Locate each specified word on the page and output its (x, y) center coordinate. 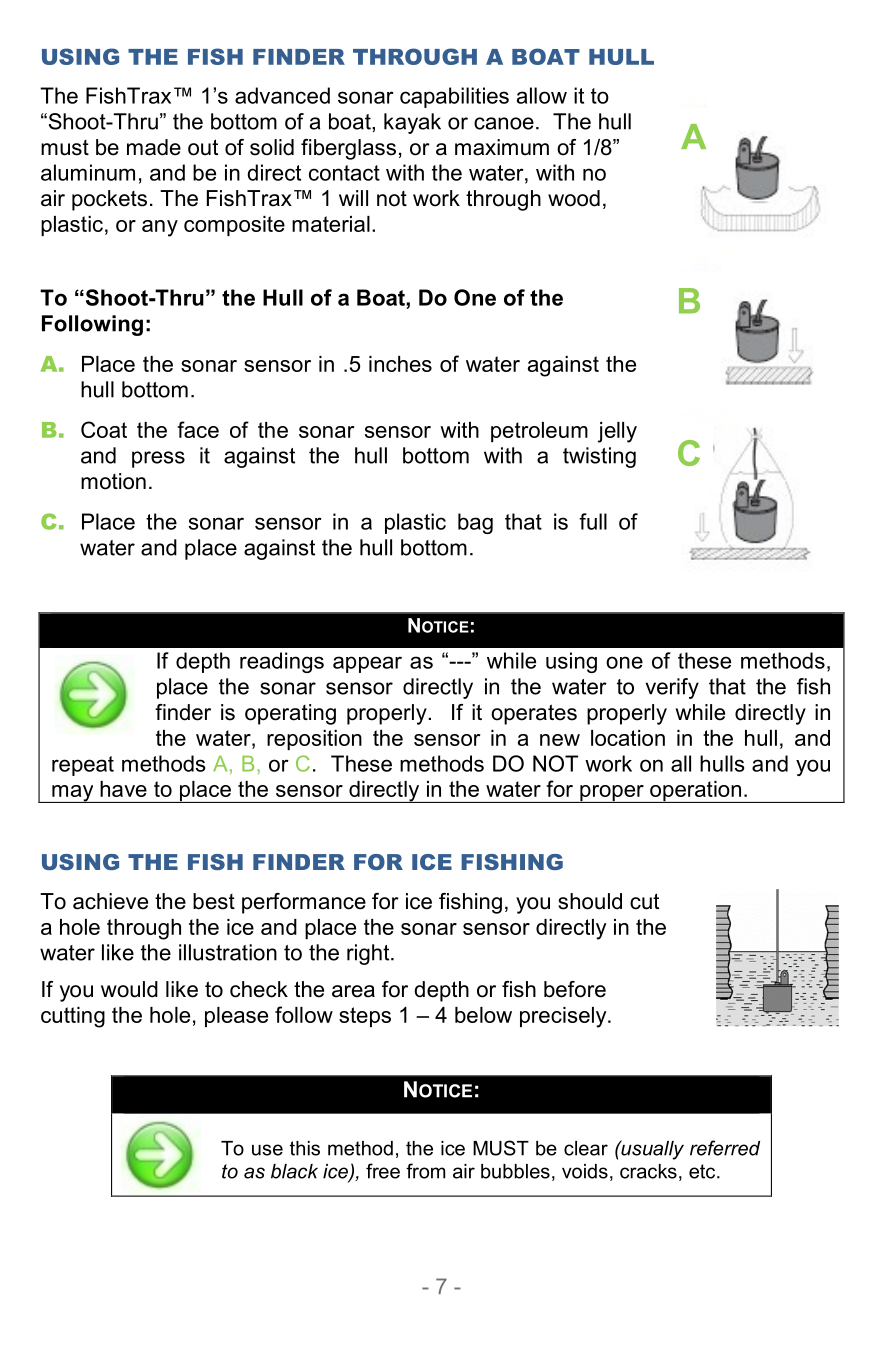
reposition (314, 740)
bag (475, 523)
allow (542, 95)
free (383, 1171)
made (154, 147)
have (123, 789)
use (267, 1150)
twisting (599, 457)
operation (695, 792)
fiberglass (348, 149)
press (158, 459)
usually (651, 1150)
